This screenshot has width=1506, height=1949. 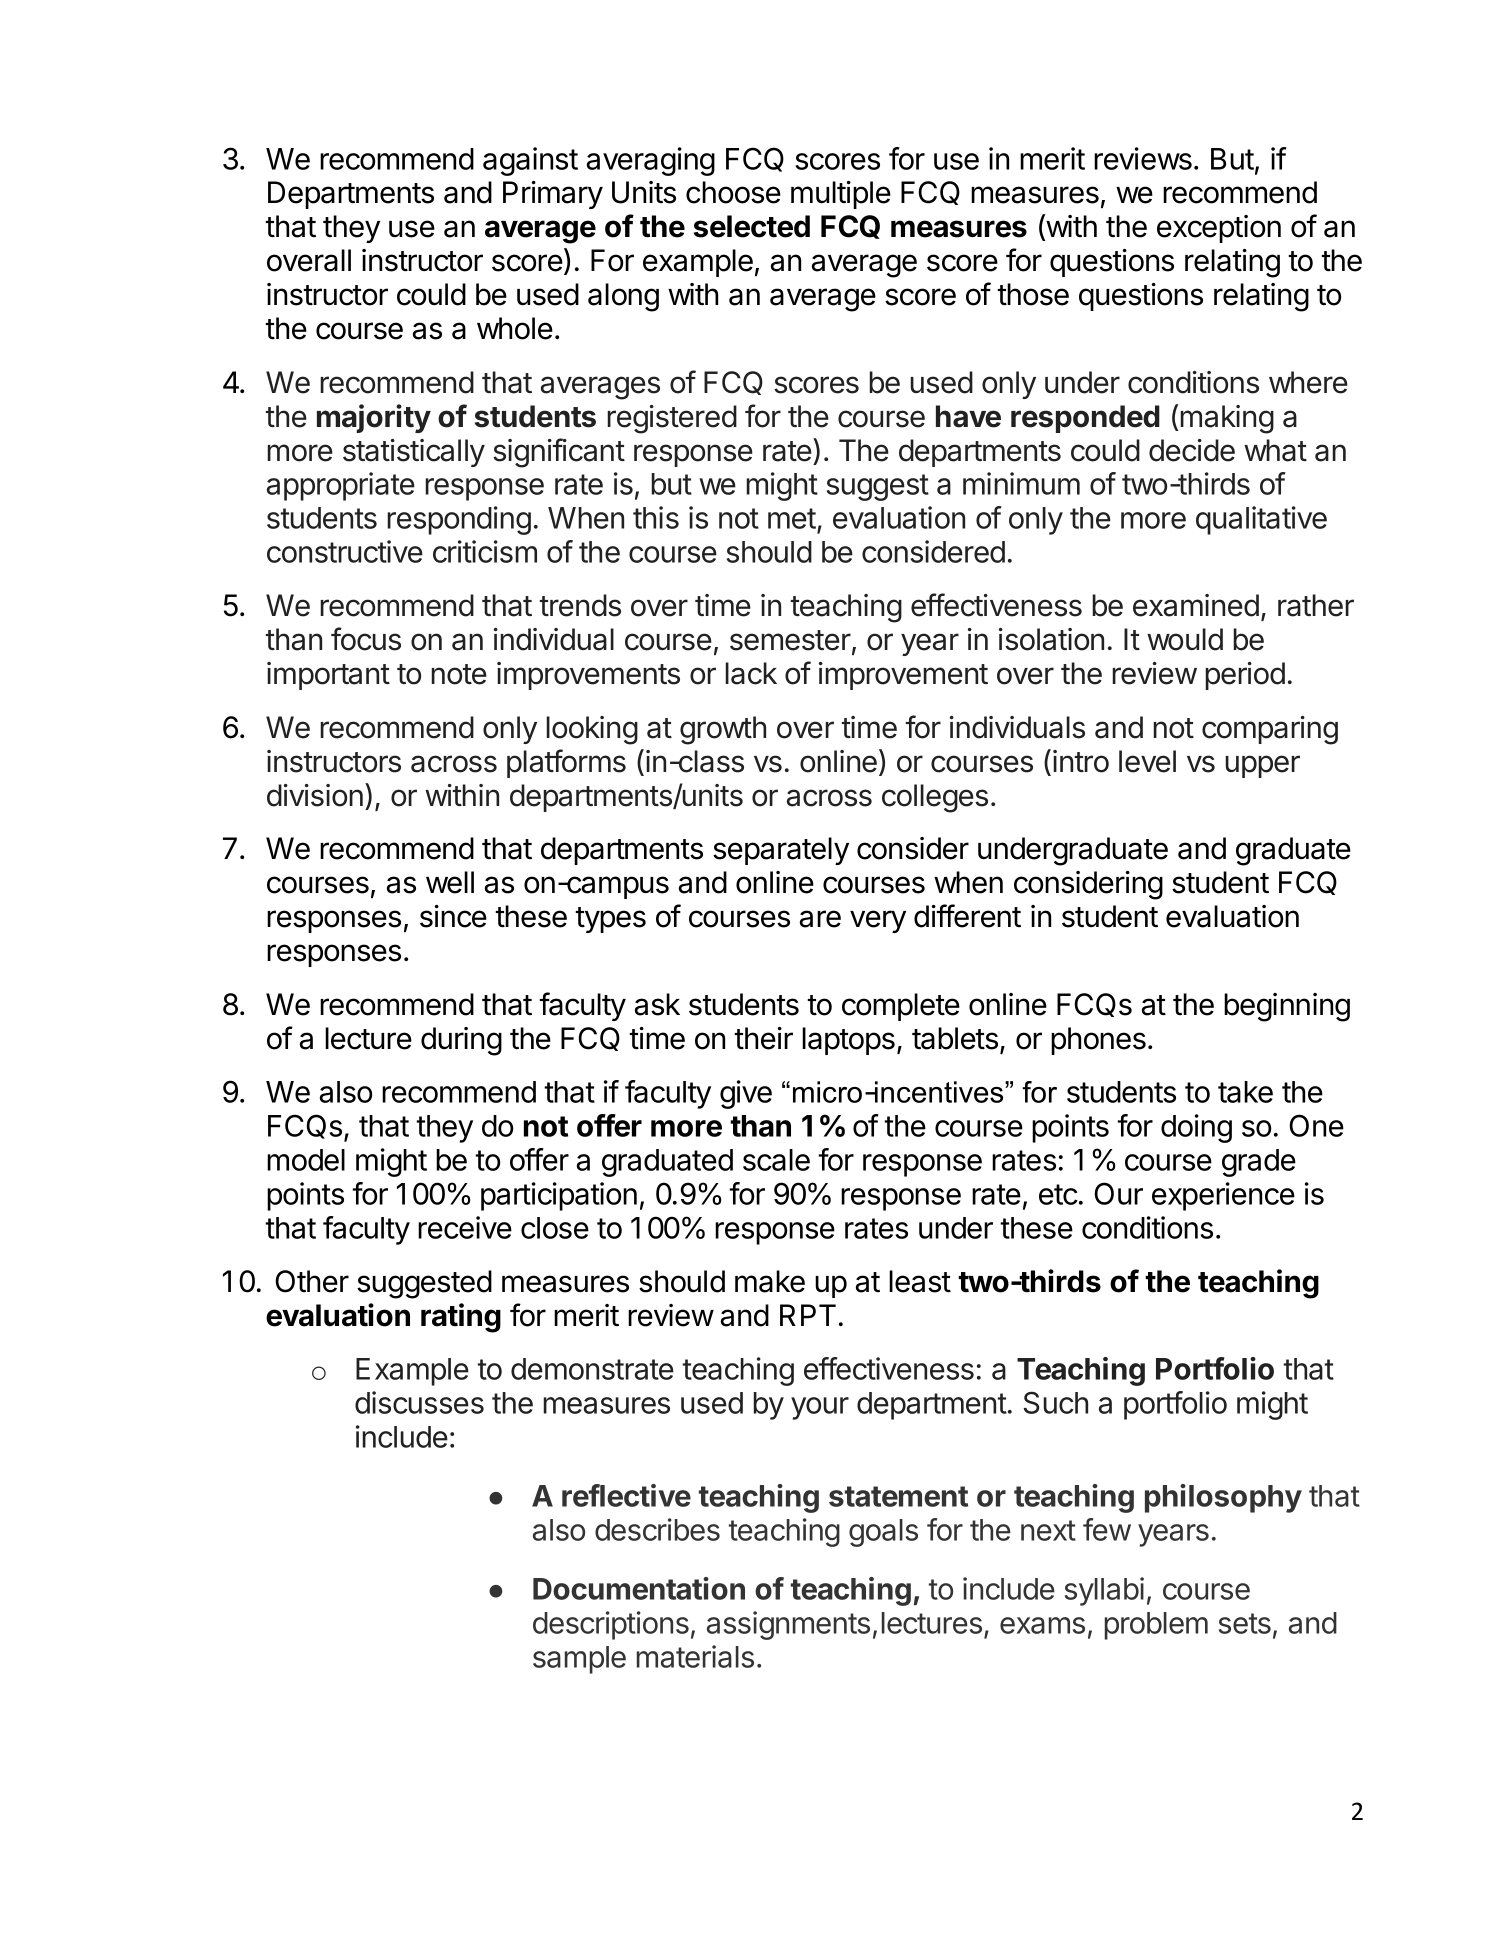 I want to click on exception, so click(x=1219, y=229).
